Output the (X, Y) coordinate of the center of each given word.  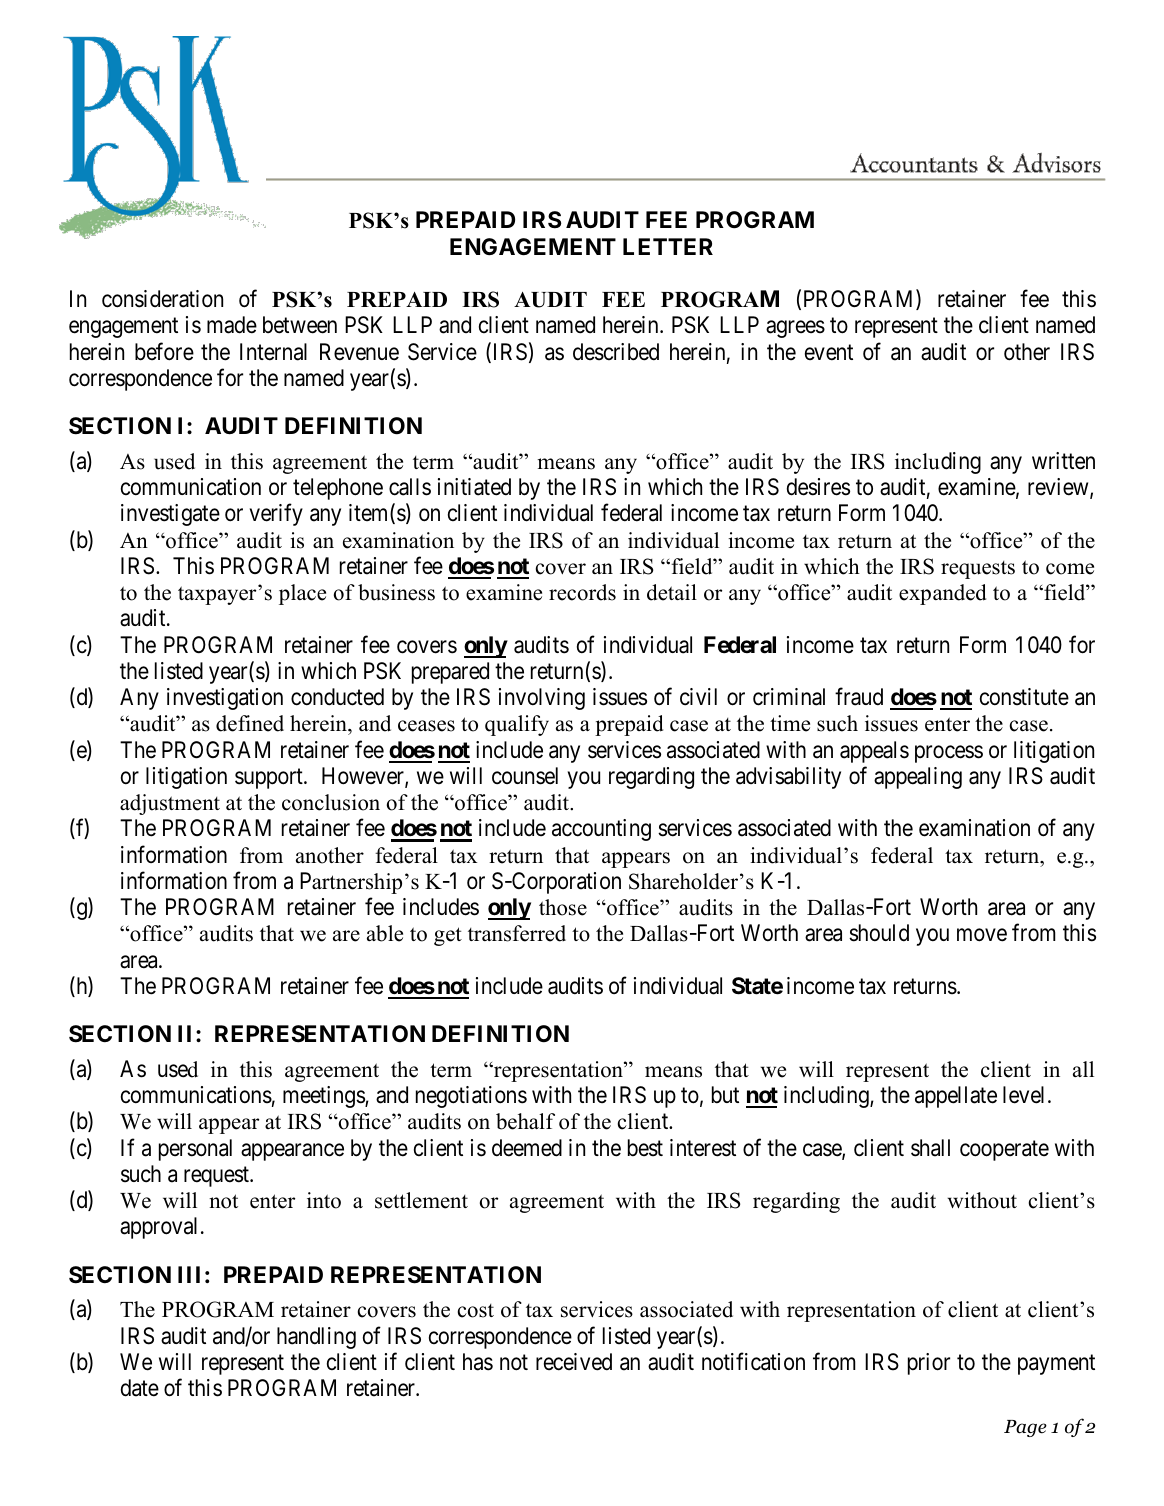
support (270, 779)
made (232, 325)
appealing (918, 778)
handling (316, 1338)
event (829, 352)
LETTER (668, 246)
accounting (601, 830)
